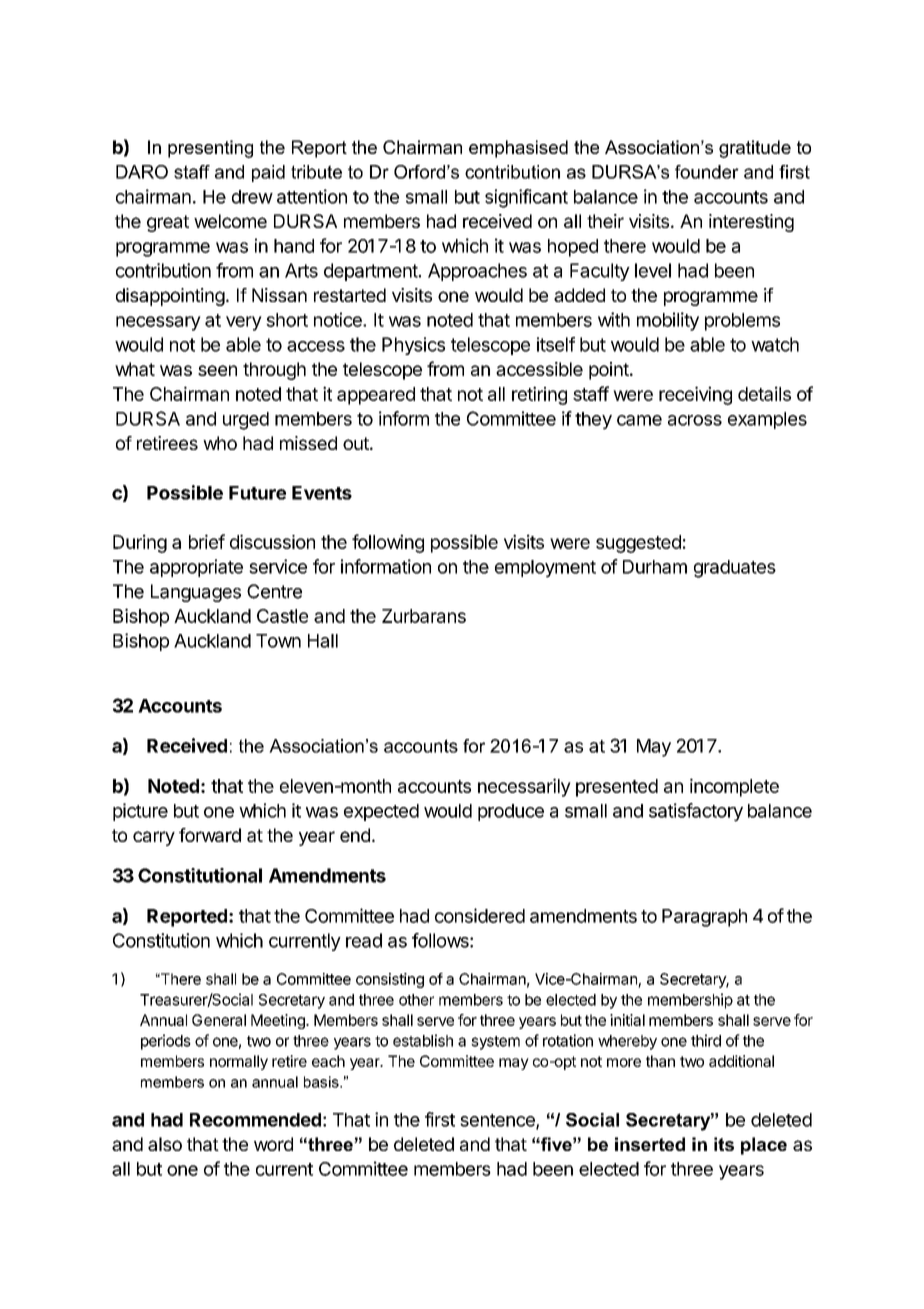 The image size is (924, 1309). Describe the element at coordinates (518, 149) in the page. I see `emphasised` at that location.
